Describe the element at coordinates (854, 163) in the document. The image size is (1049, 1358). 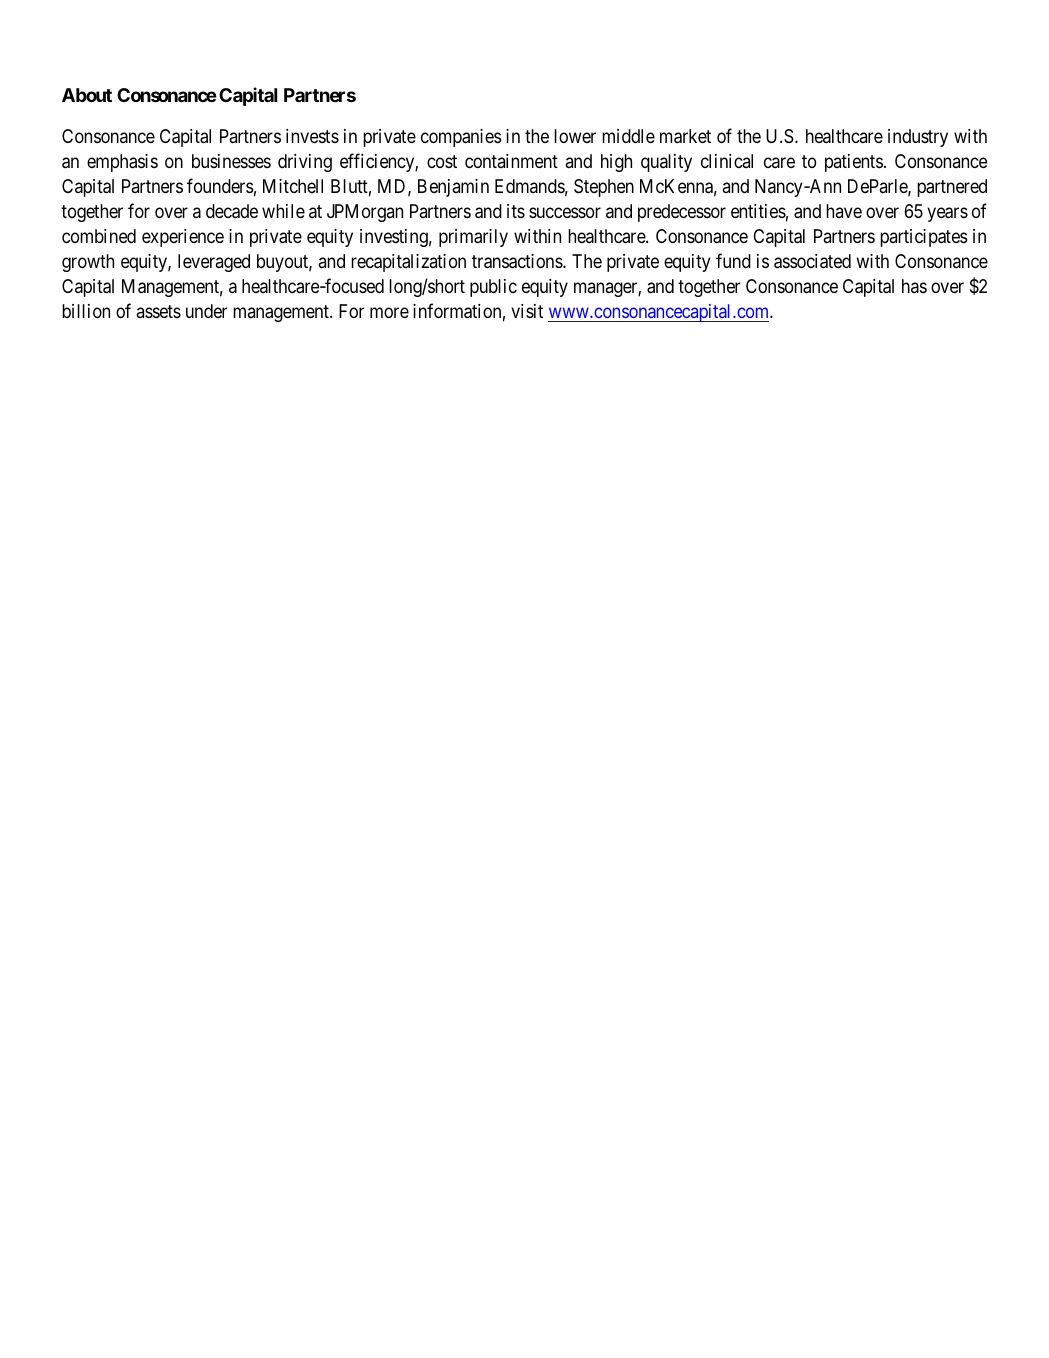
I see `patients` at that location.
